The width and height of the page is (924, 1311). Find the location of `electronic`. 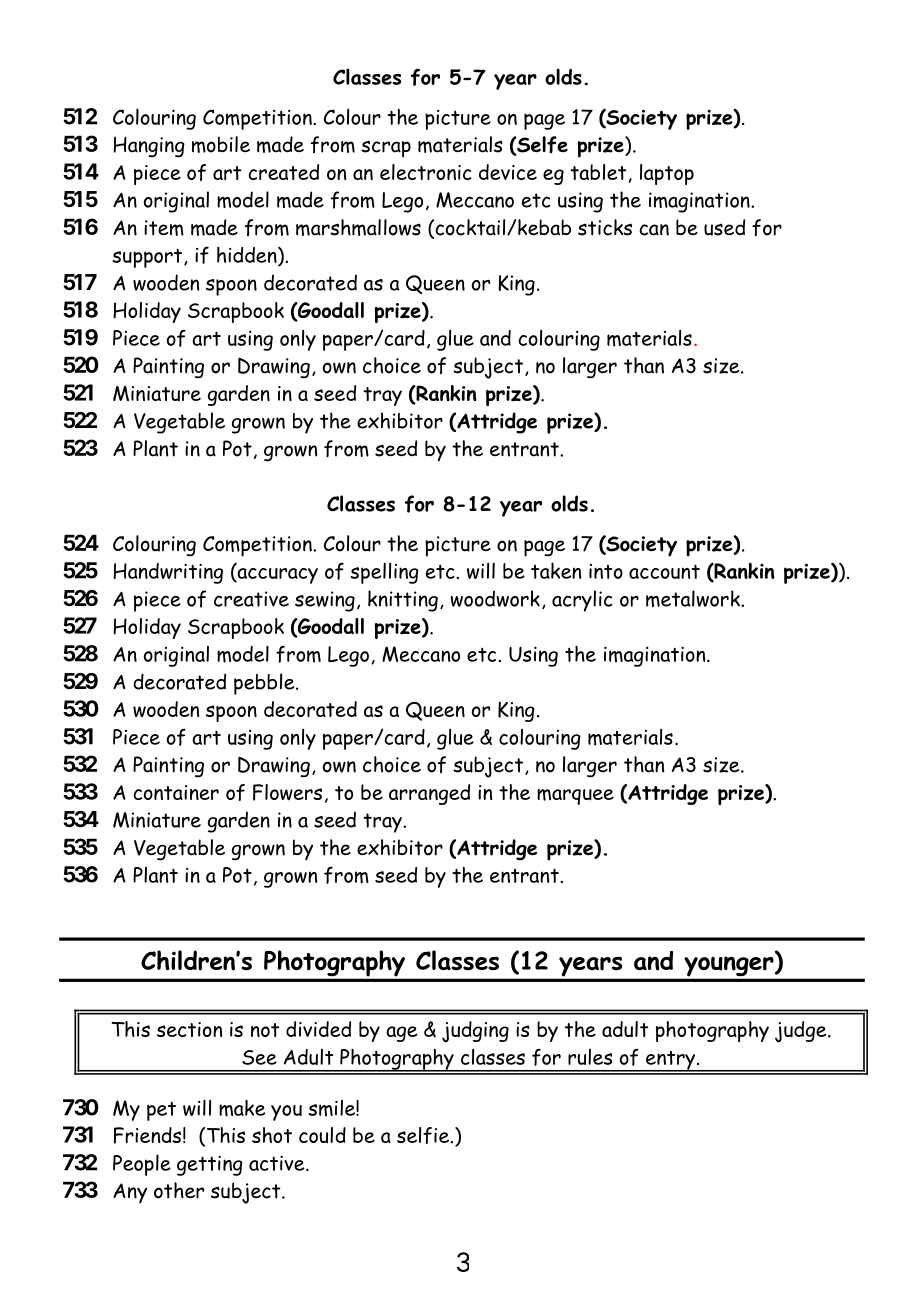

electronic is located at coordinates (426, 172).
